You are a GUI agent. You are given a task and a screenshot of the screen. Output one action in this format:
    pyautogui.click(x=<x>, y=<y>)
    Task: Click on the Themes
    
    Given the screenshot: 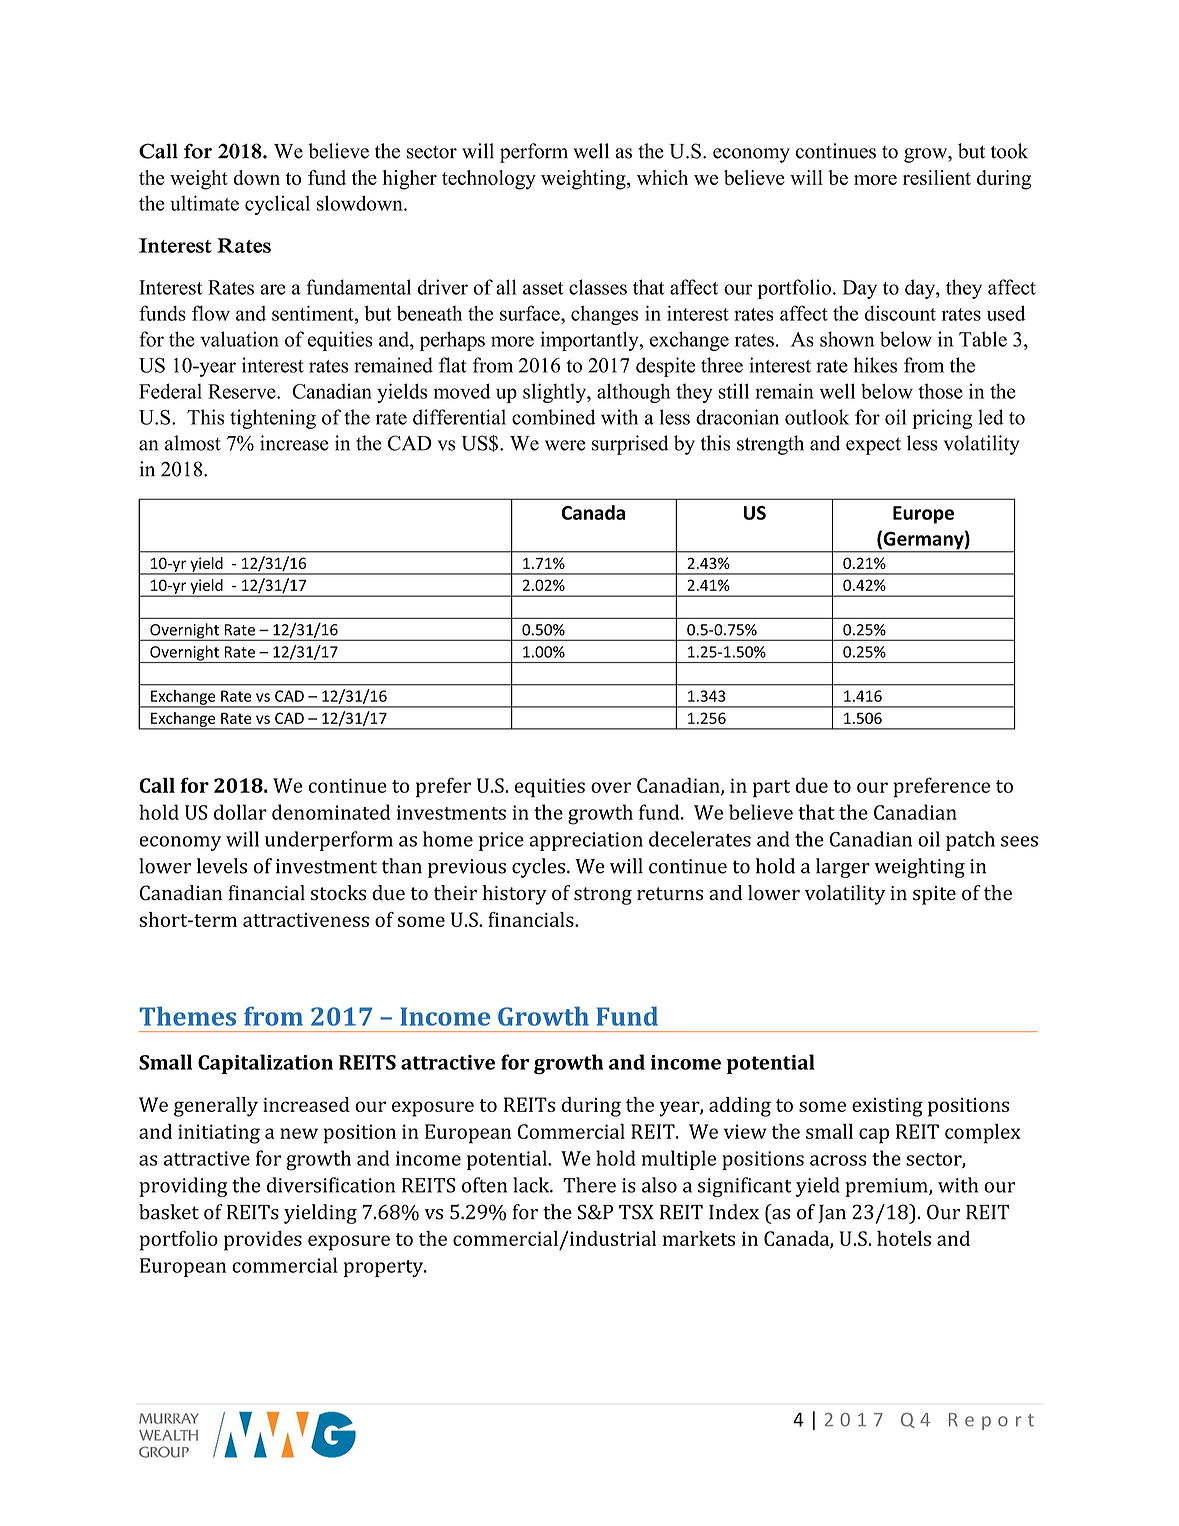 What is the action you would take?
    pyautogui.click(x=187, y=1016)
